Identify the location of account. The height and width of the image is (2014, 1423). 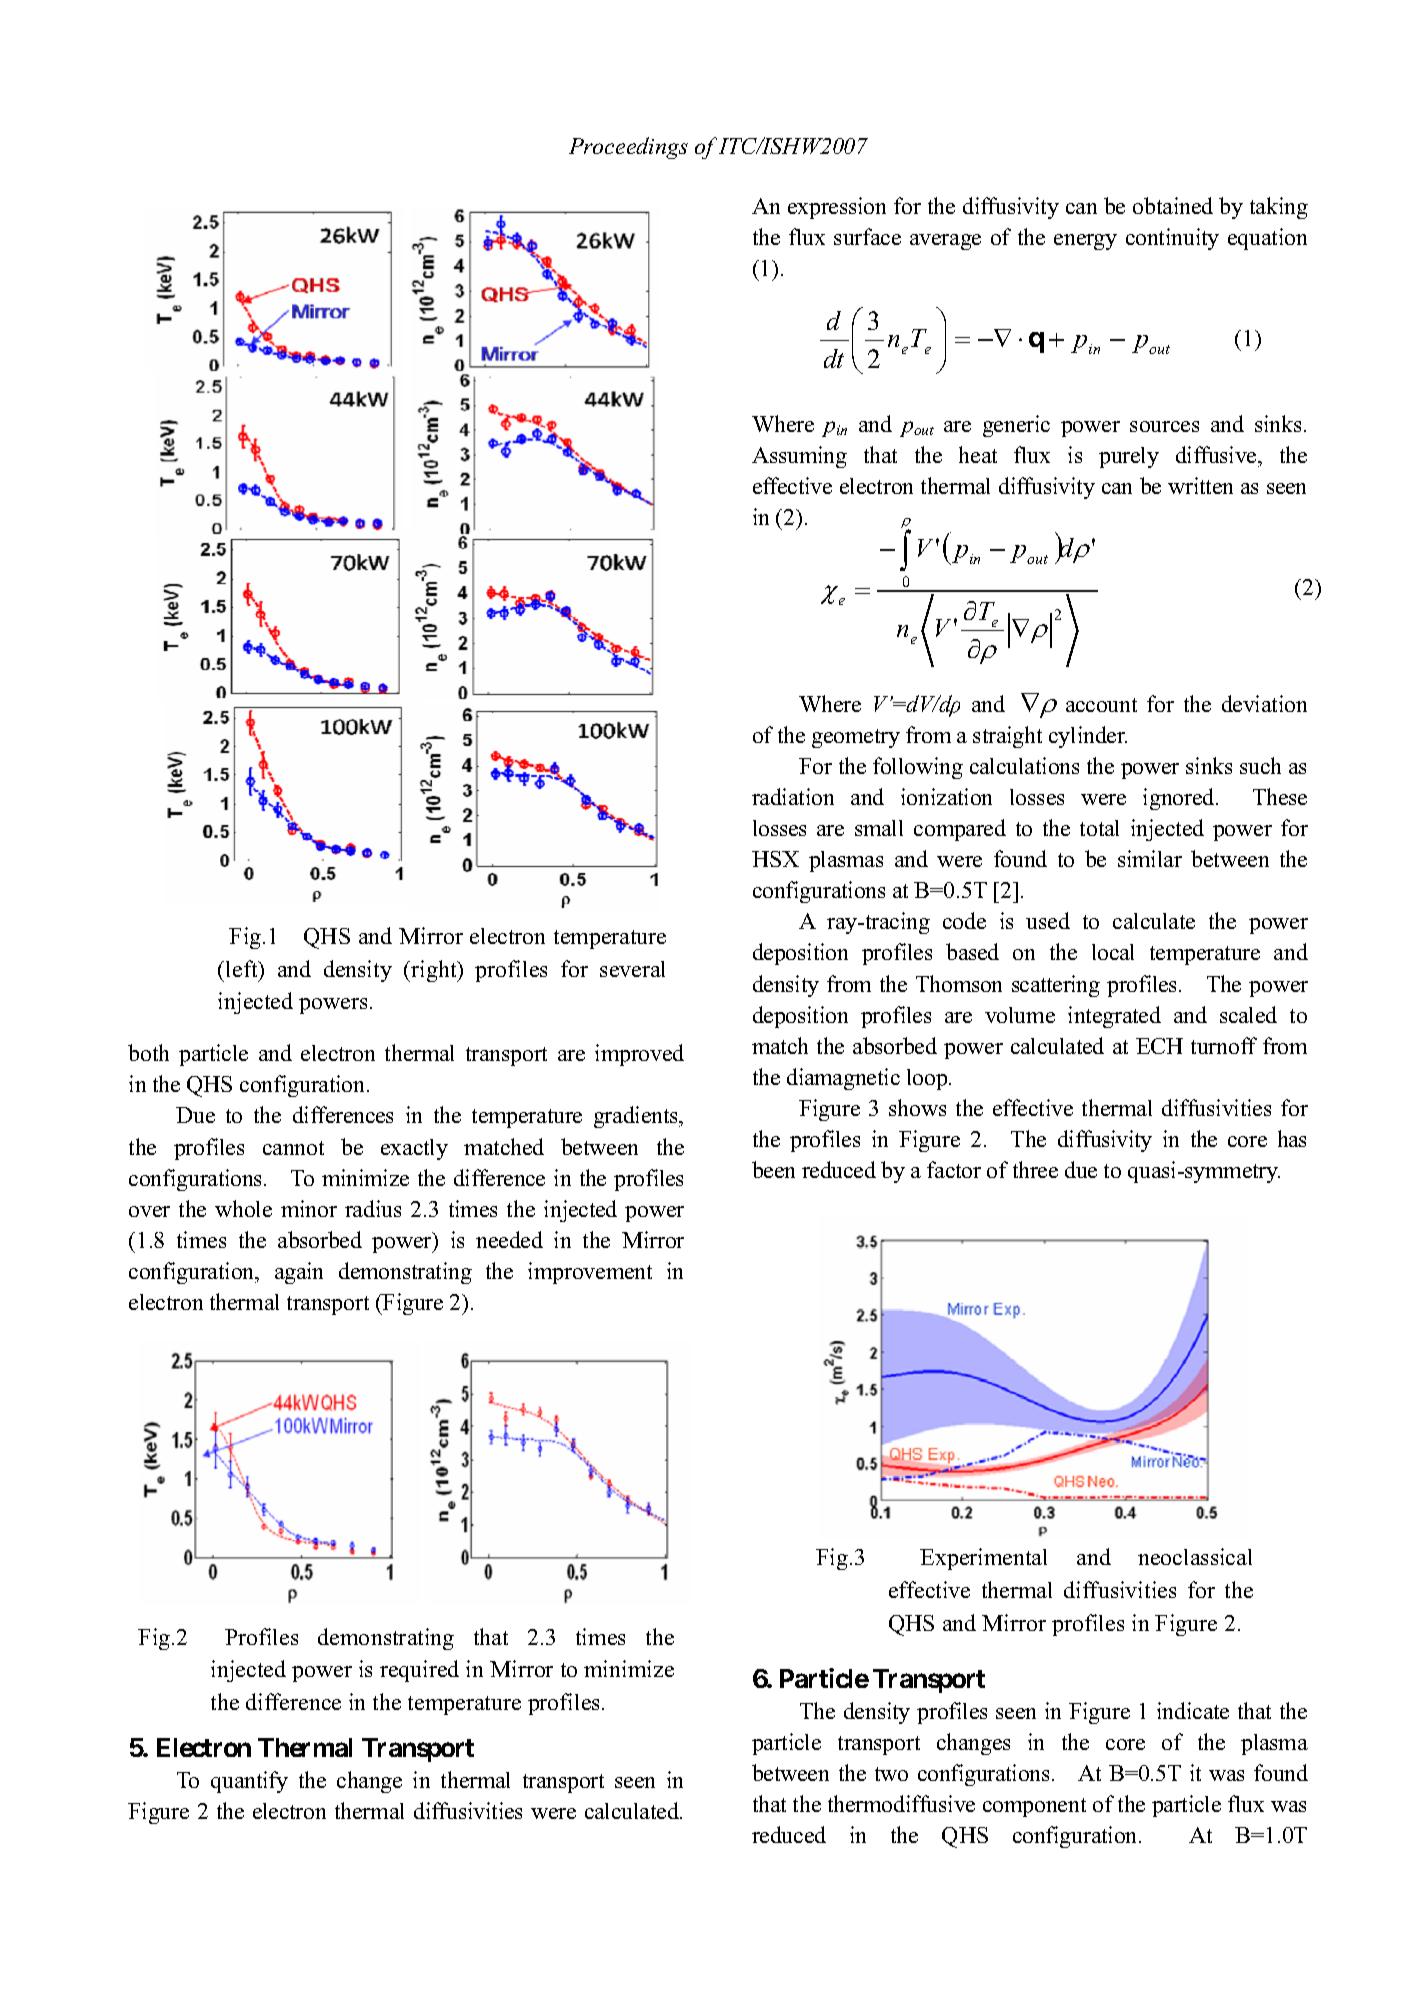
(1101, 705).
